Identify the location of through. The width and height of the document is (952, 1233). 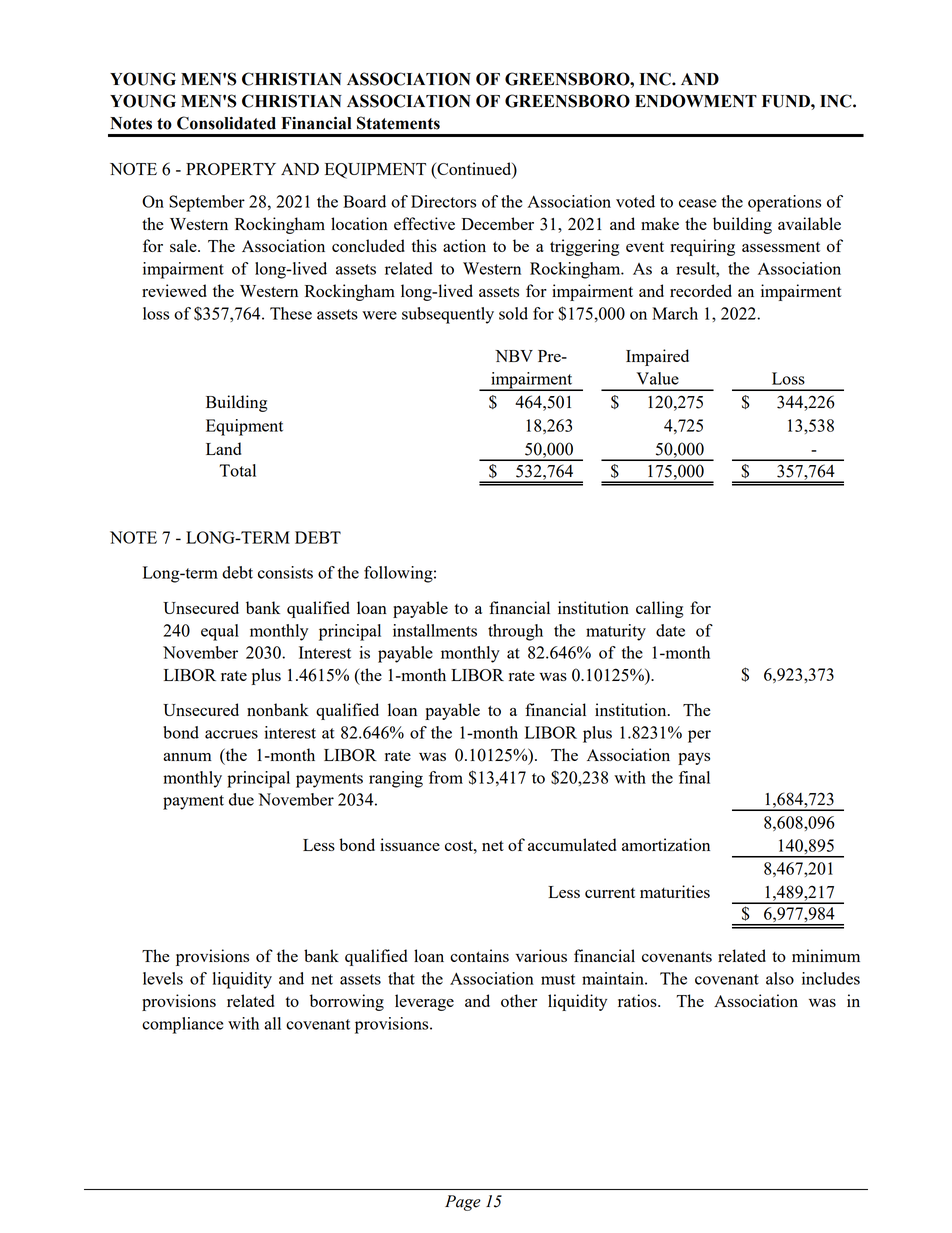
(515, 632).
